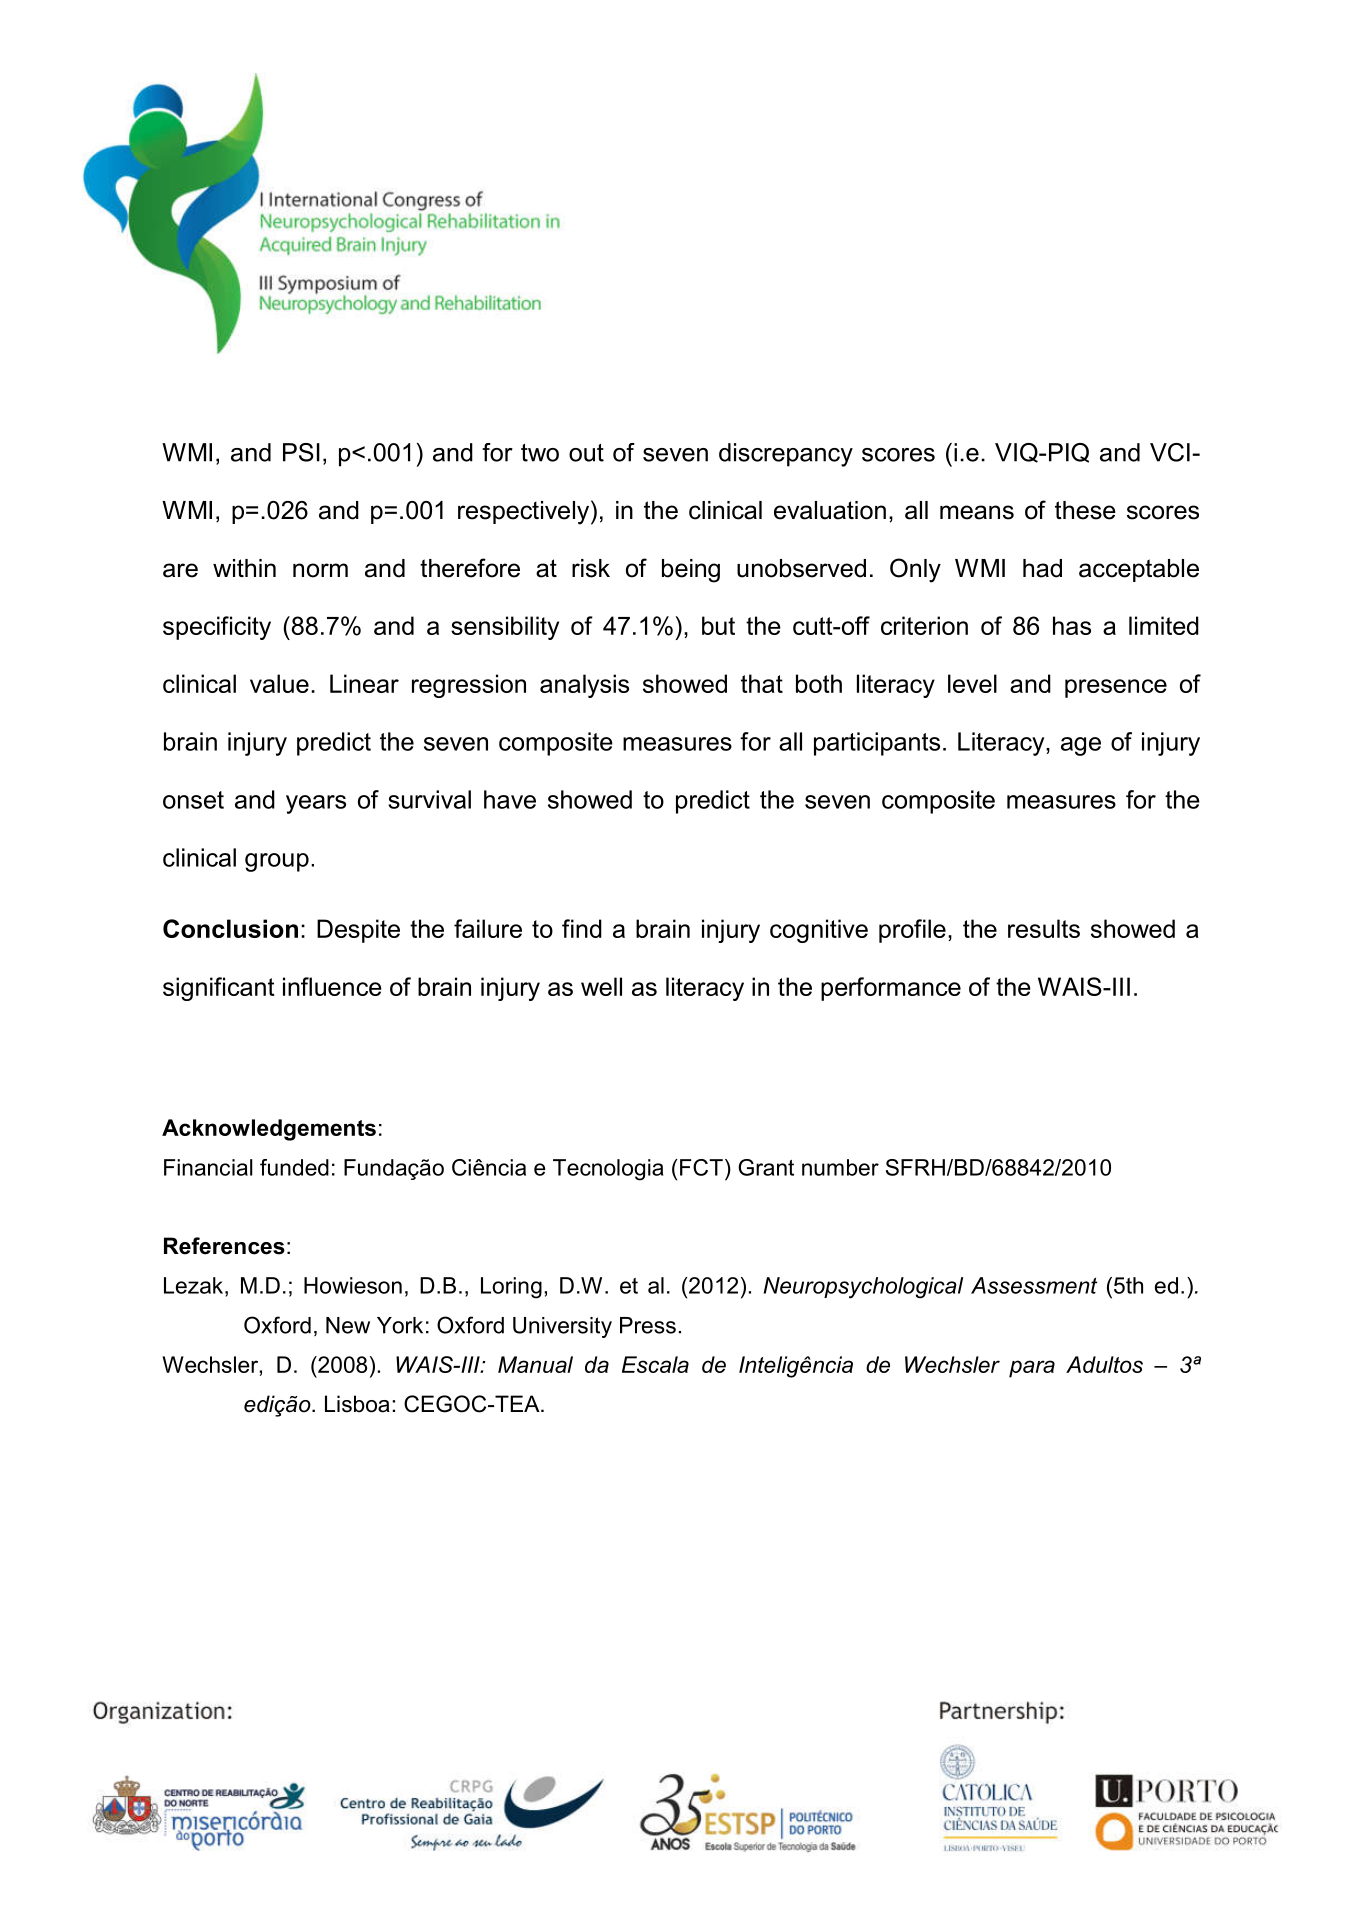  I want to click on PSI, so click(301, 452).
